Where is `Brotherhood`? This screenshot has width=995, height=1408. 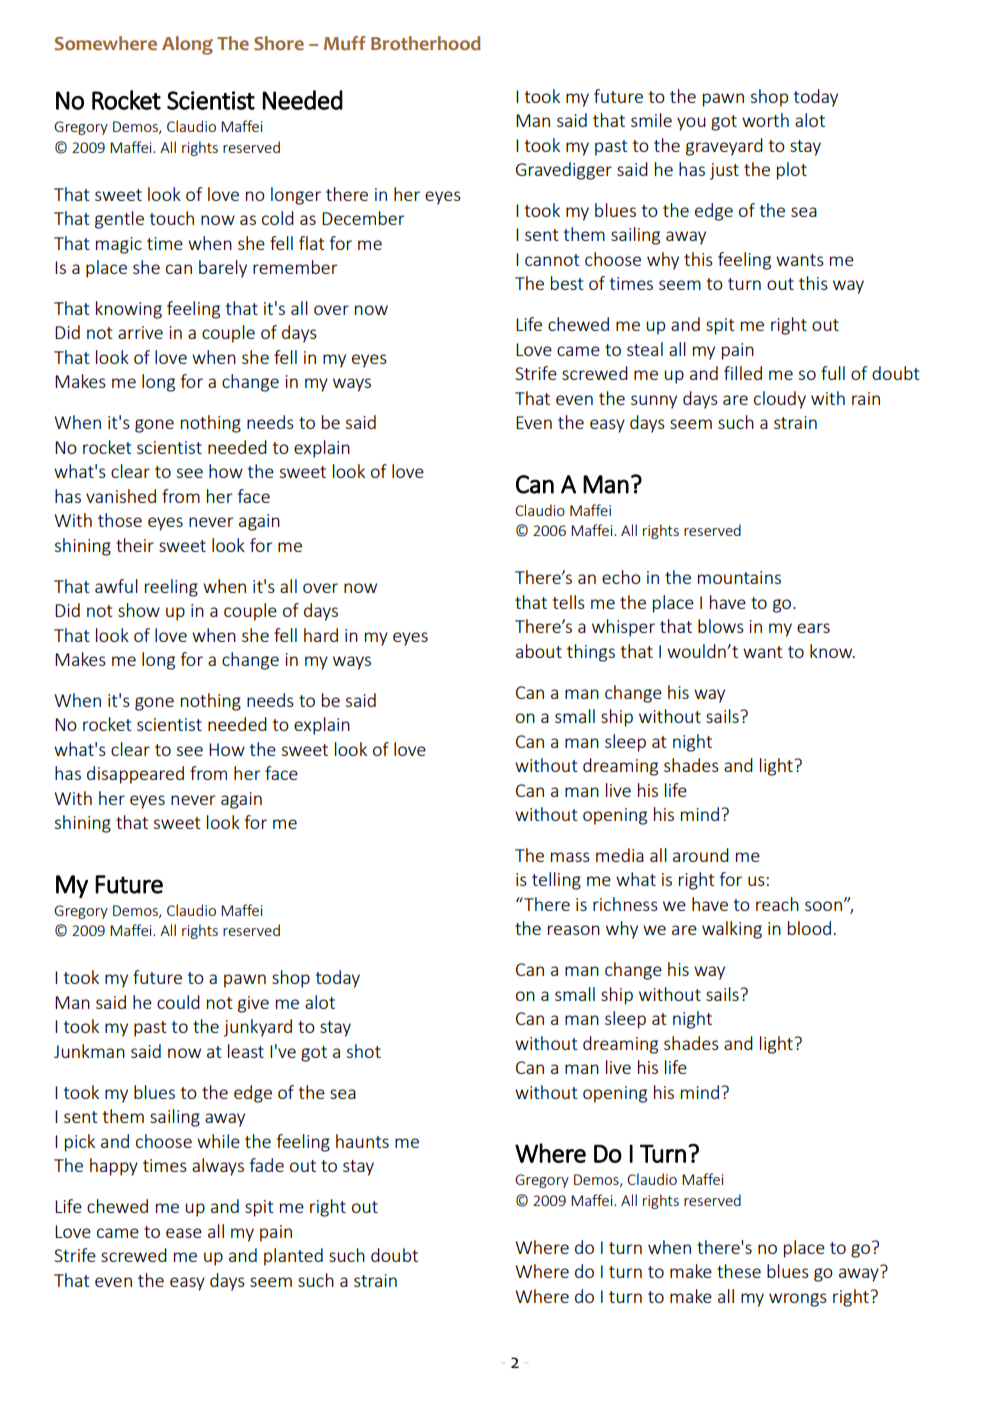 Brotherhood is located at coordinates (426, 43).
